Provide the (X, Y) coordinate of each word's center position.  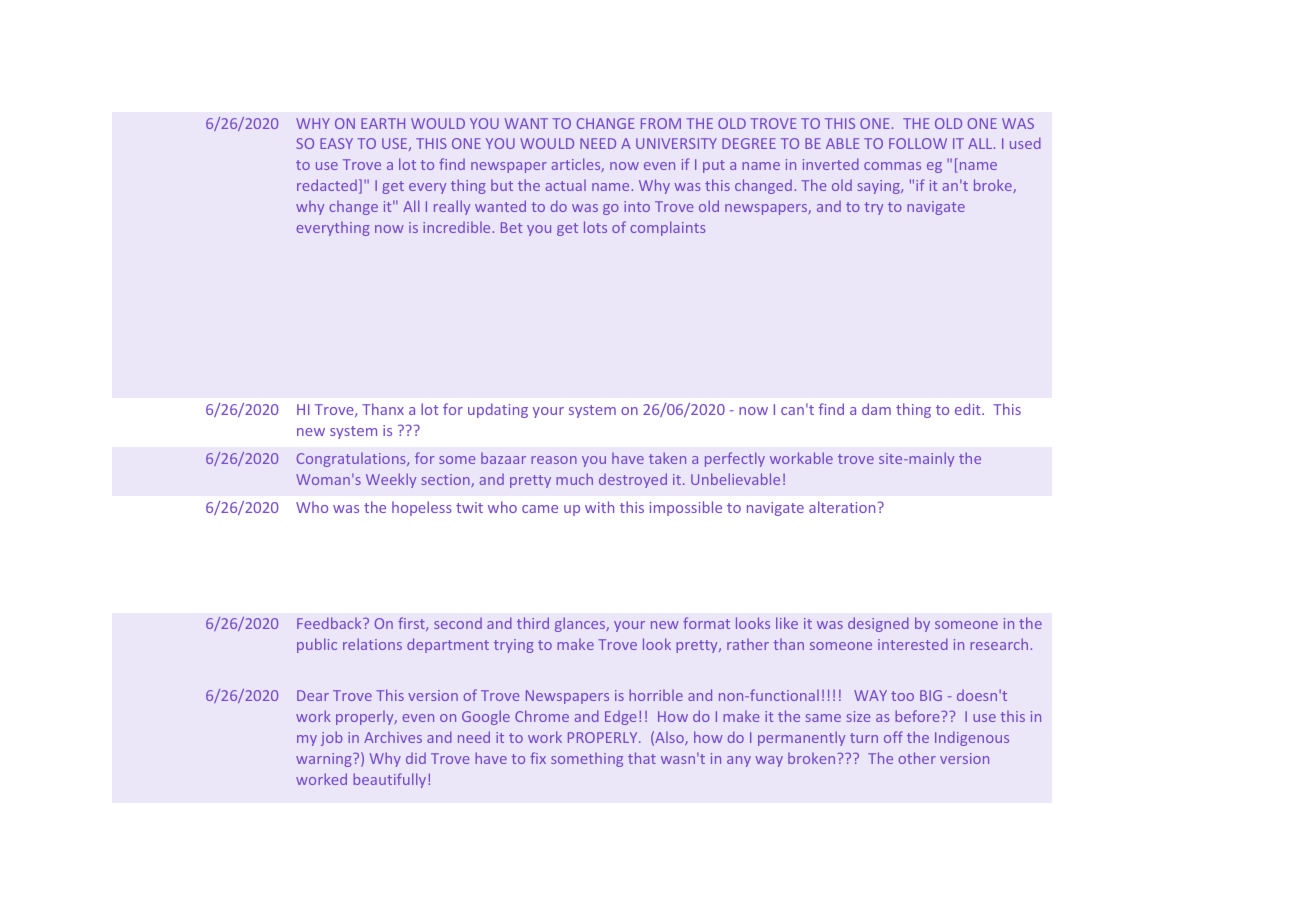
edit (969, 409)
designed (878, 624)
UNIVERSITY (676, 143)
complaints (668, 228)
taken (667, 458)
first (412, 624)
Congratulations (352, 459)
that (642, 758)
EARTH (383, 123)
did (416, 758)
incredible (456, 227)
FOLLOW (918, 143)
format (706, 623)
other (917, 758)
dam (876, 409)
